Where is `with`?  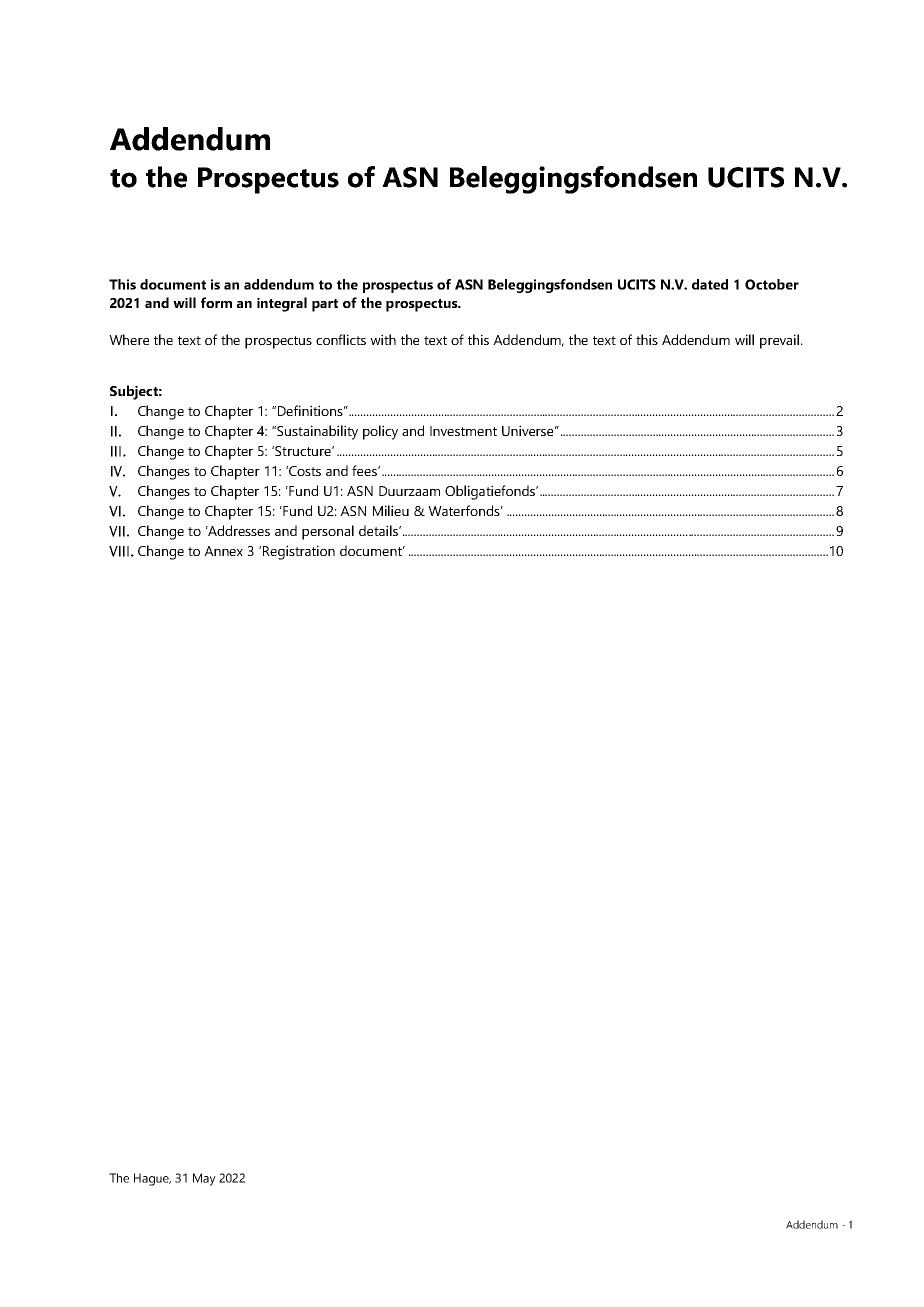
with is located at coordinates (383, 339).
